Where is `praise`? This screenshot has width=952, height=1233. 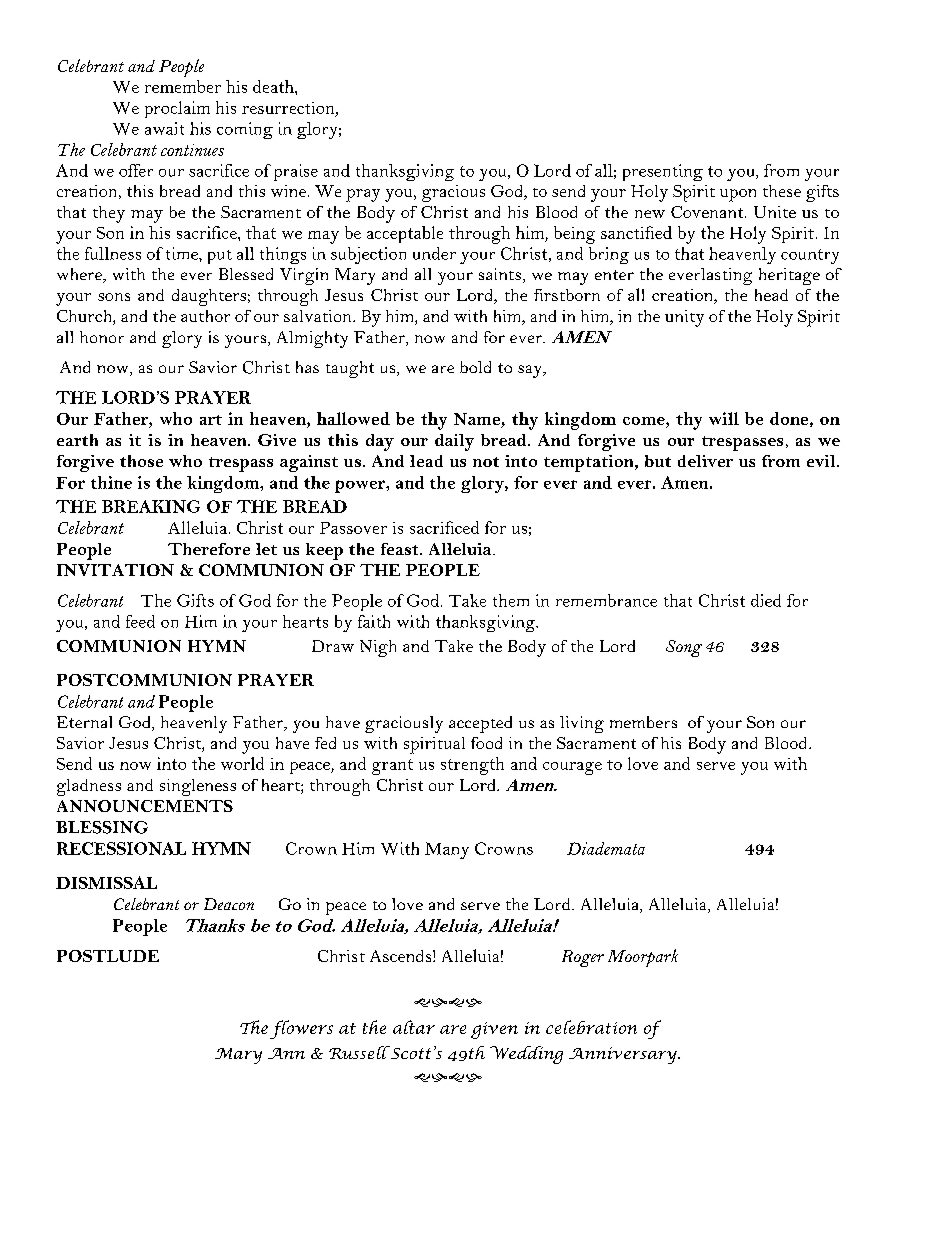
praise is located at coordinates (296, 172).
